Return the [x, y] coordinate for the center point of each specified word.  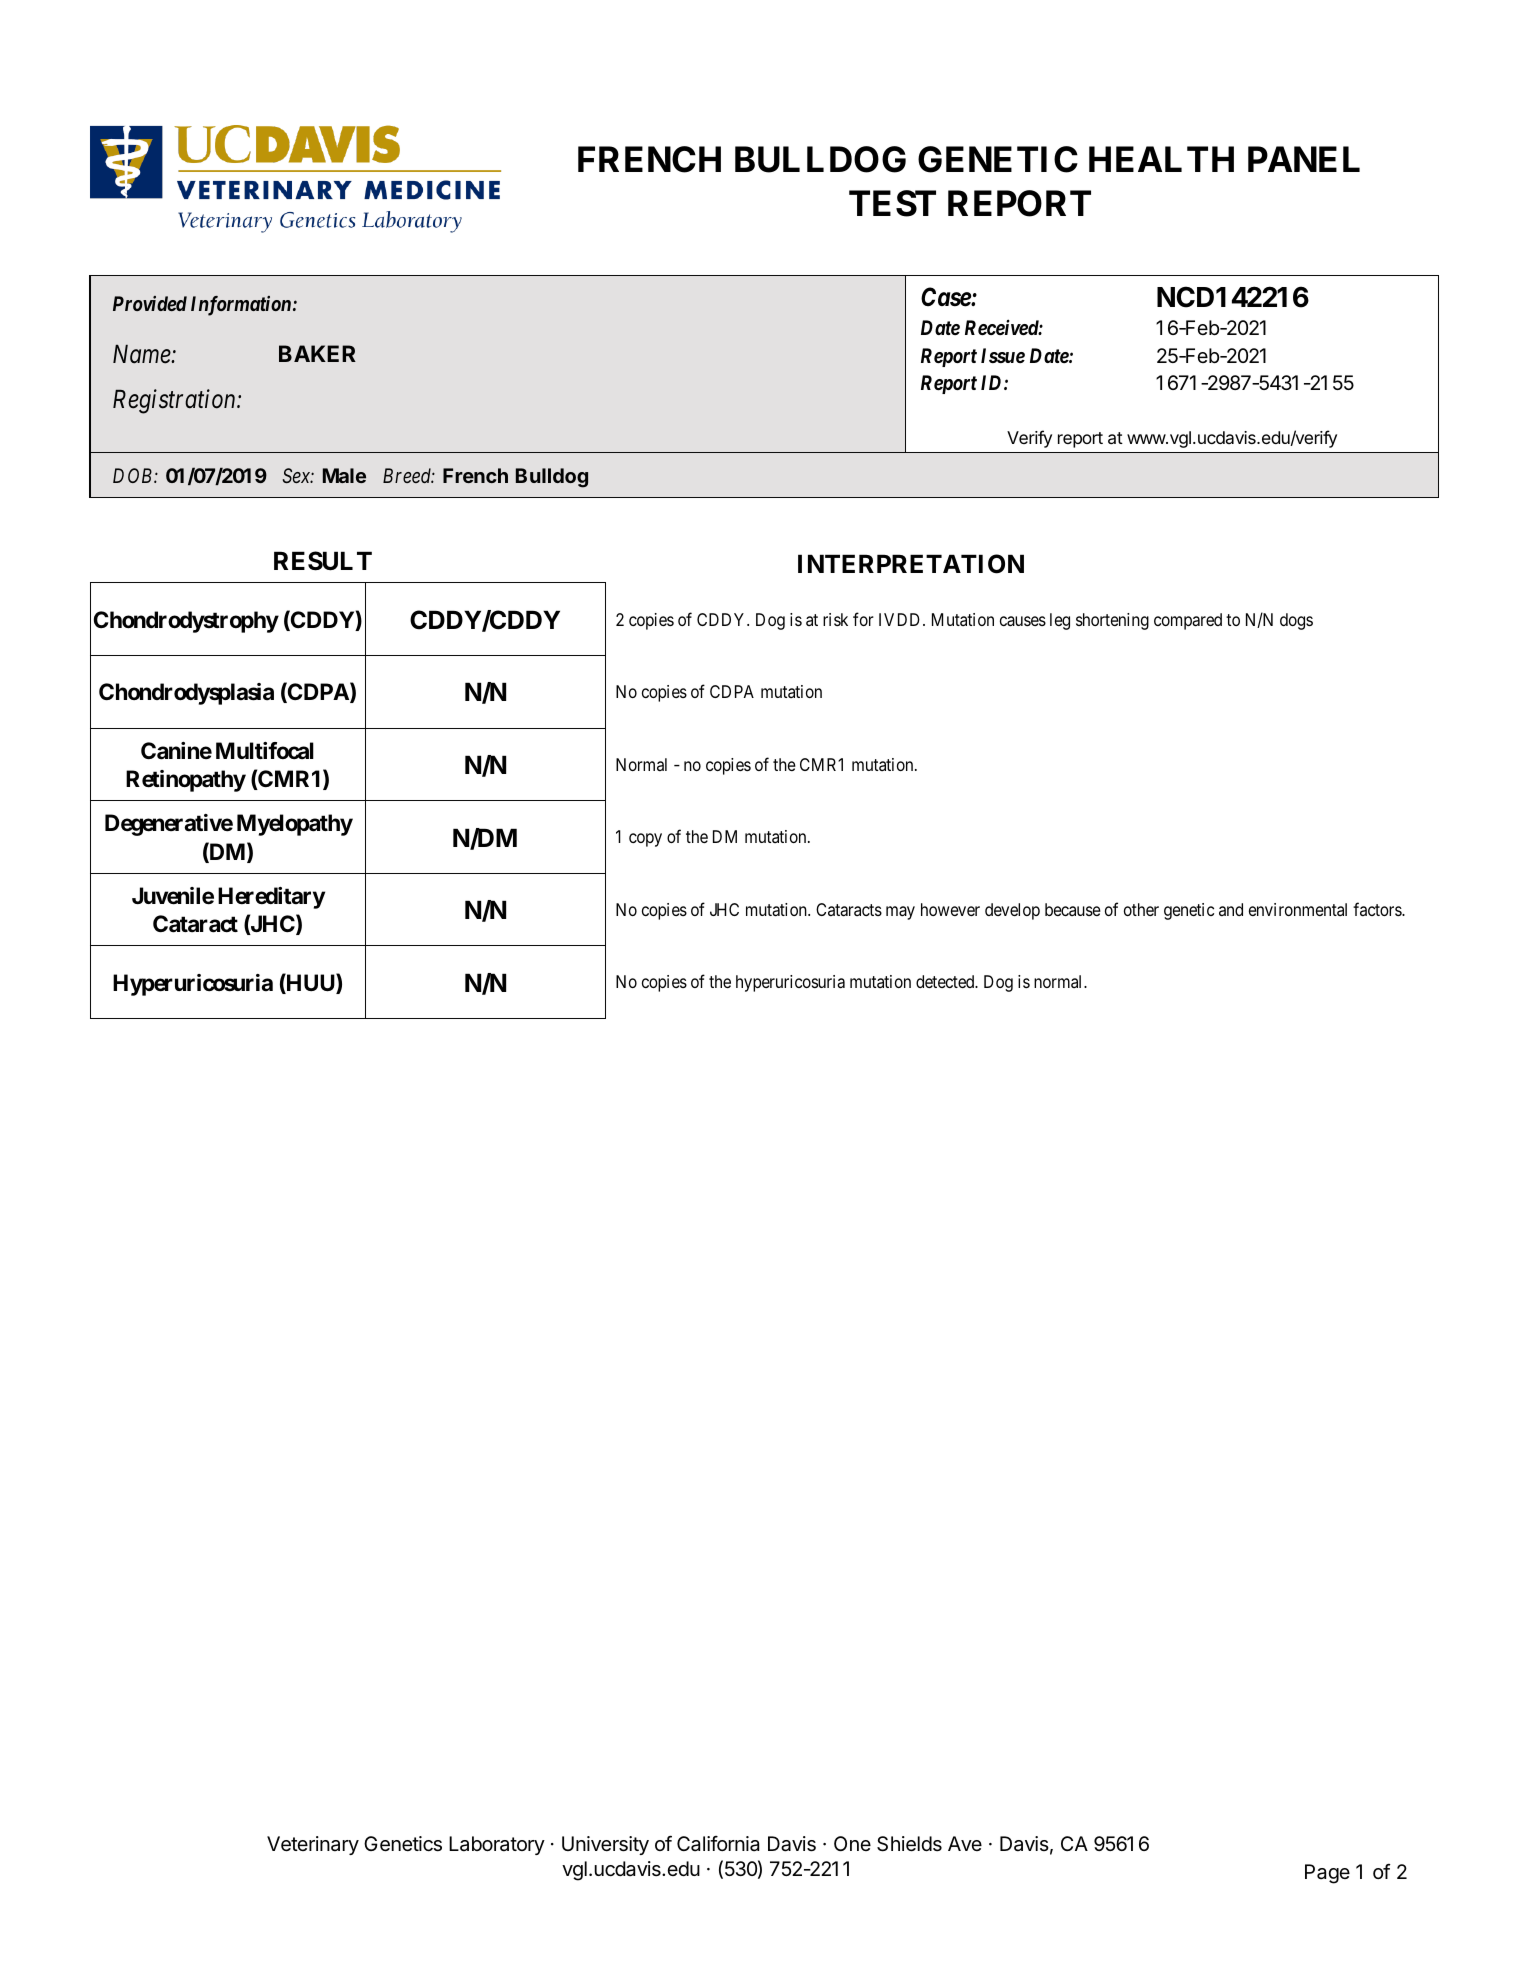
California [718, 1844]
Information [241, 306]
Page [1327, 1874]
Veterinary [313, 1845]
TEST [892, 203]
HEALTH [1161, 159]
